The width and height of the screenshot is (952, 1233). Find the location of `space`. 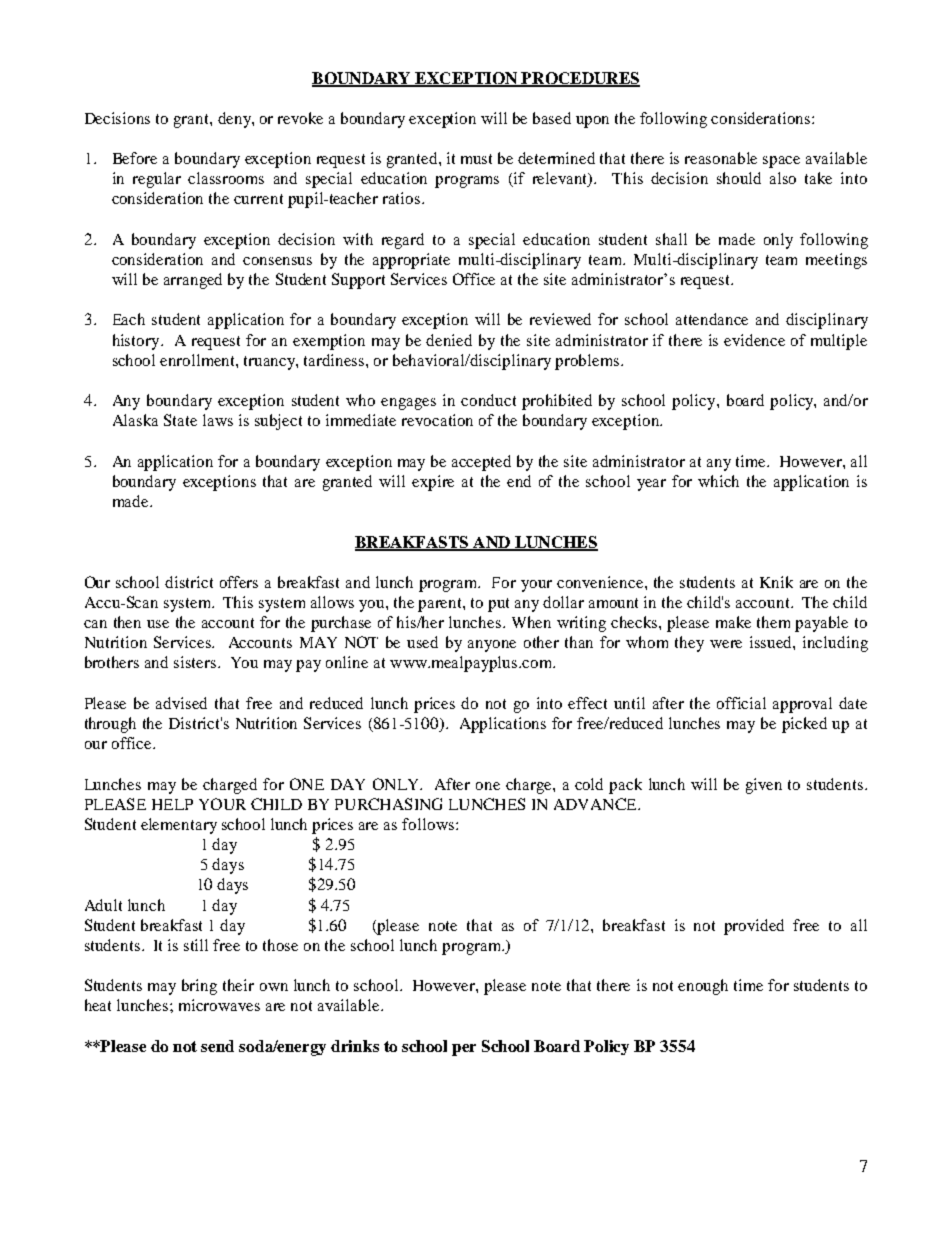

space is located at coordinates (781, 162).
